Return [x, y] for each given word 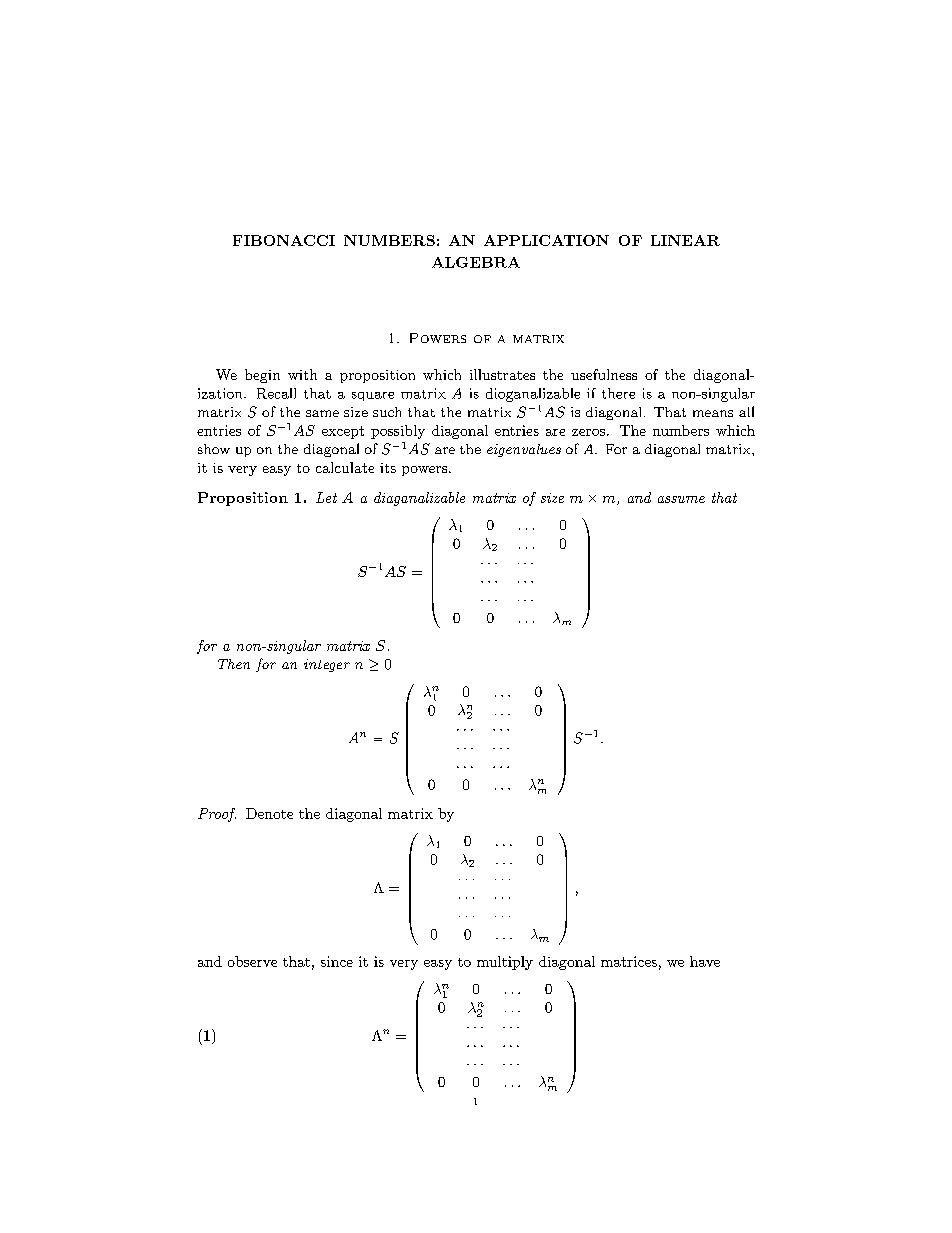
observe [252, 961]
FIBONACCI [284, 240]
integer [327, 665]
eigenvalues [524, 450]
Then [234, 664]
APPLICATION [546, 240]
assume [681, 499]
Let [326, 497]
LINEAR [685, 240]
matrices [629, 961]
